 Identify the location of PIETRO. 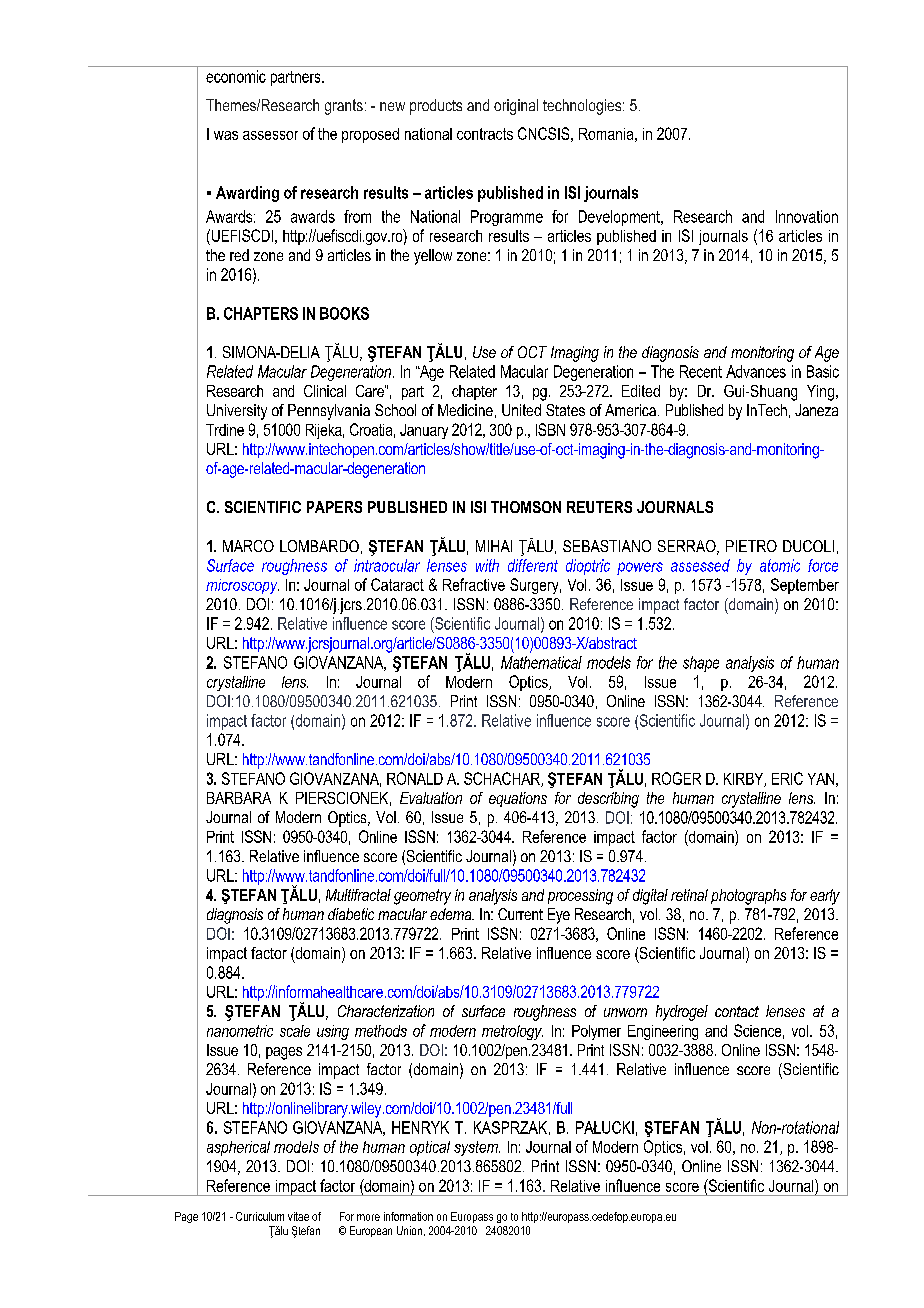
(751, 546).
